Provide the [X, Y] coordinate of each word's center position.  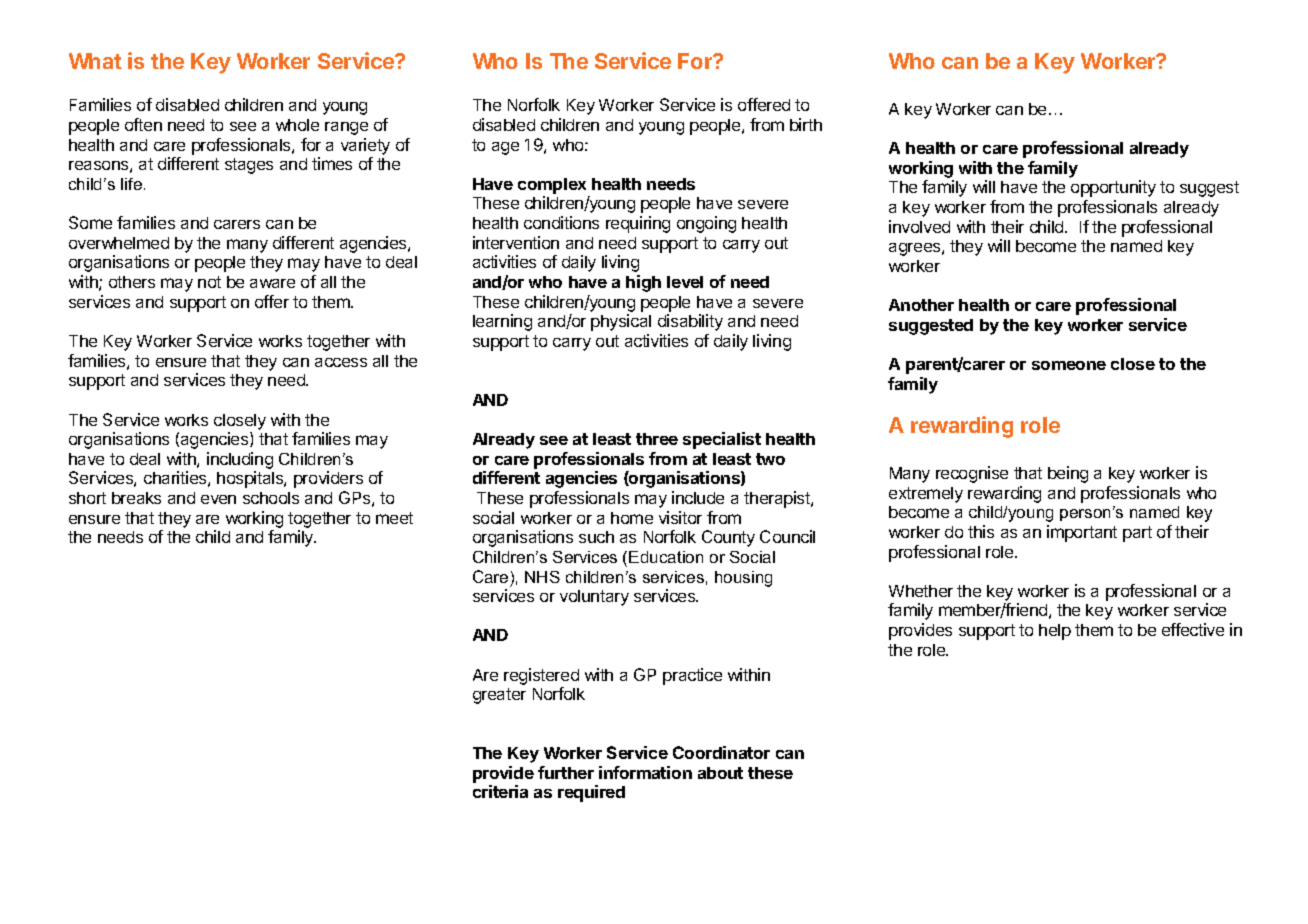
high [643, 283]
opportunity [1113, 188]
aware [272, 283]
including [240, 462]
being [1068, 474]
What [95, 61]
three [657, 439]
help [1055, 632]
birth [806, 124]
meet [394, 518]
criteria [500, 791]
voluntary [594, 598]
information [645, 772]
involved [919, 226]
